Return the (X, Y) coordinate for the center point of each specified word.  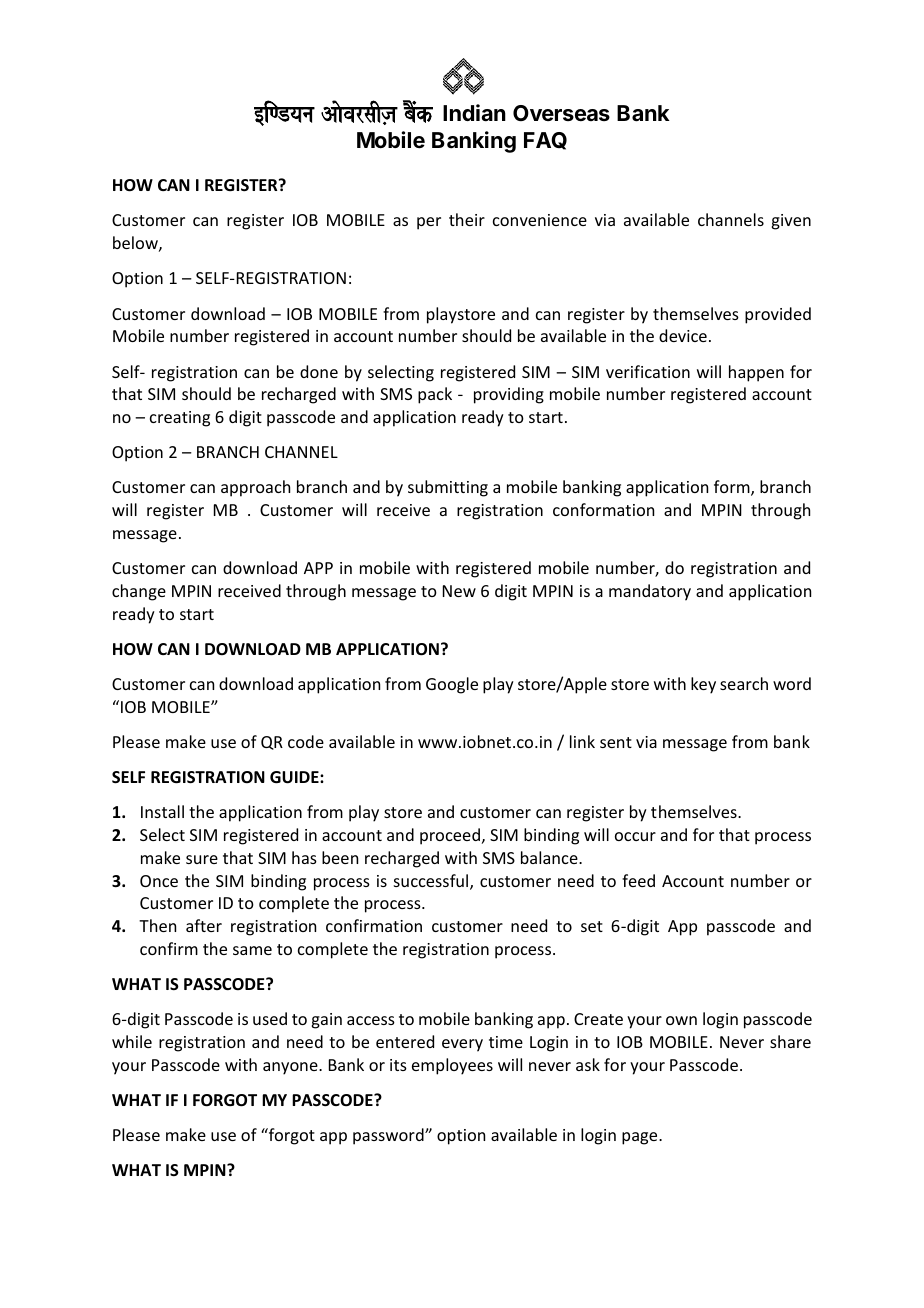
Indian (474, 113)
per (429, 223)
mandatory (650, 592)
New (459, 591)
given (791, 222)
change (139, 592)
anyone (291, 1068)
